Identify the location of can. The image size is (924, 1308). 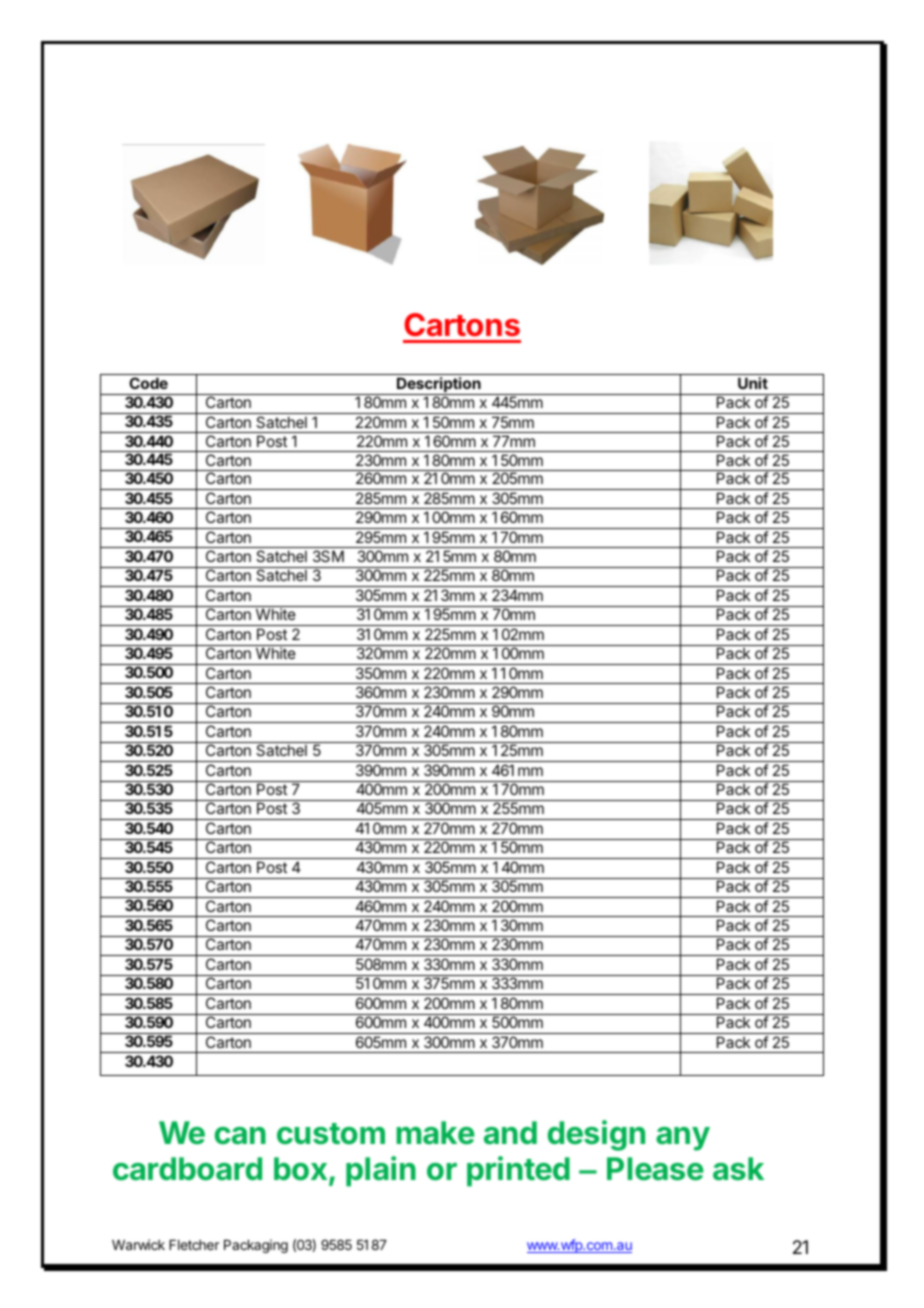
(240, 1136).
